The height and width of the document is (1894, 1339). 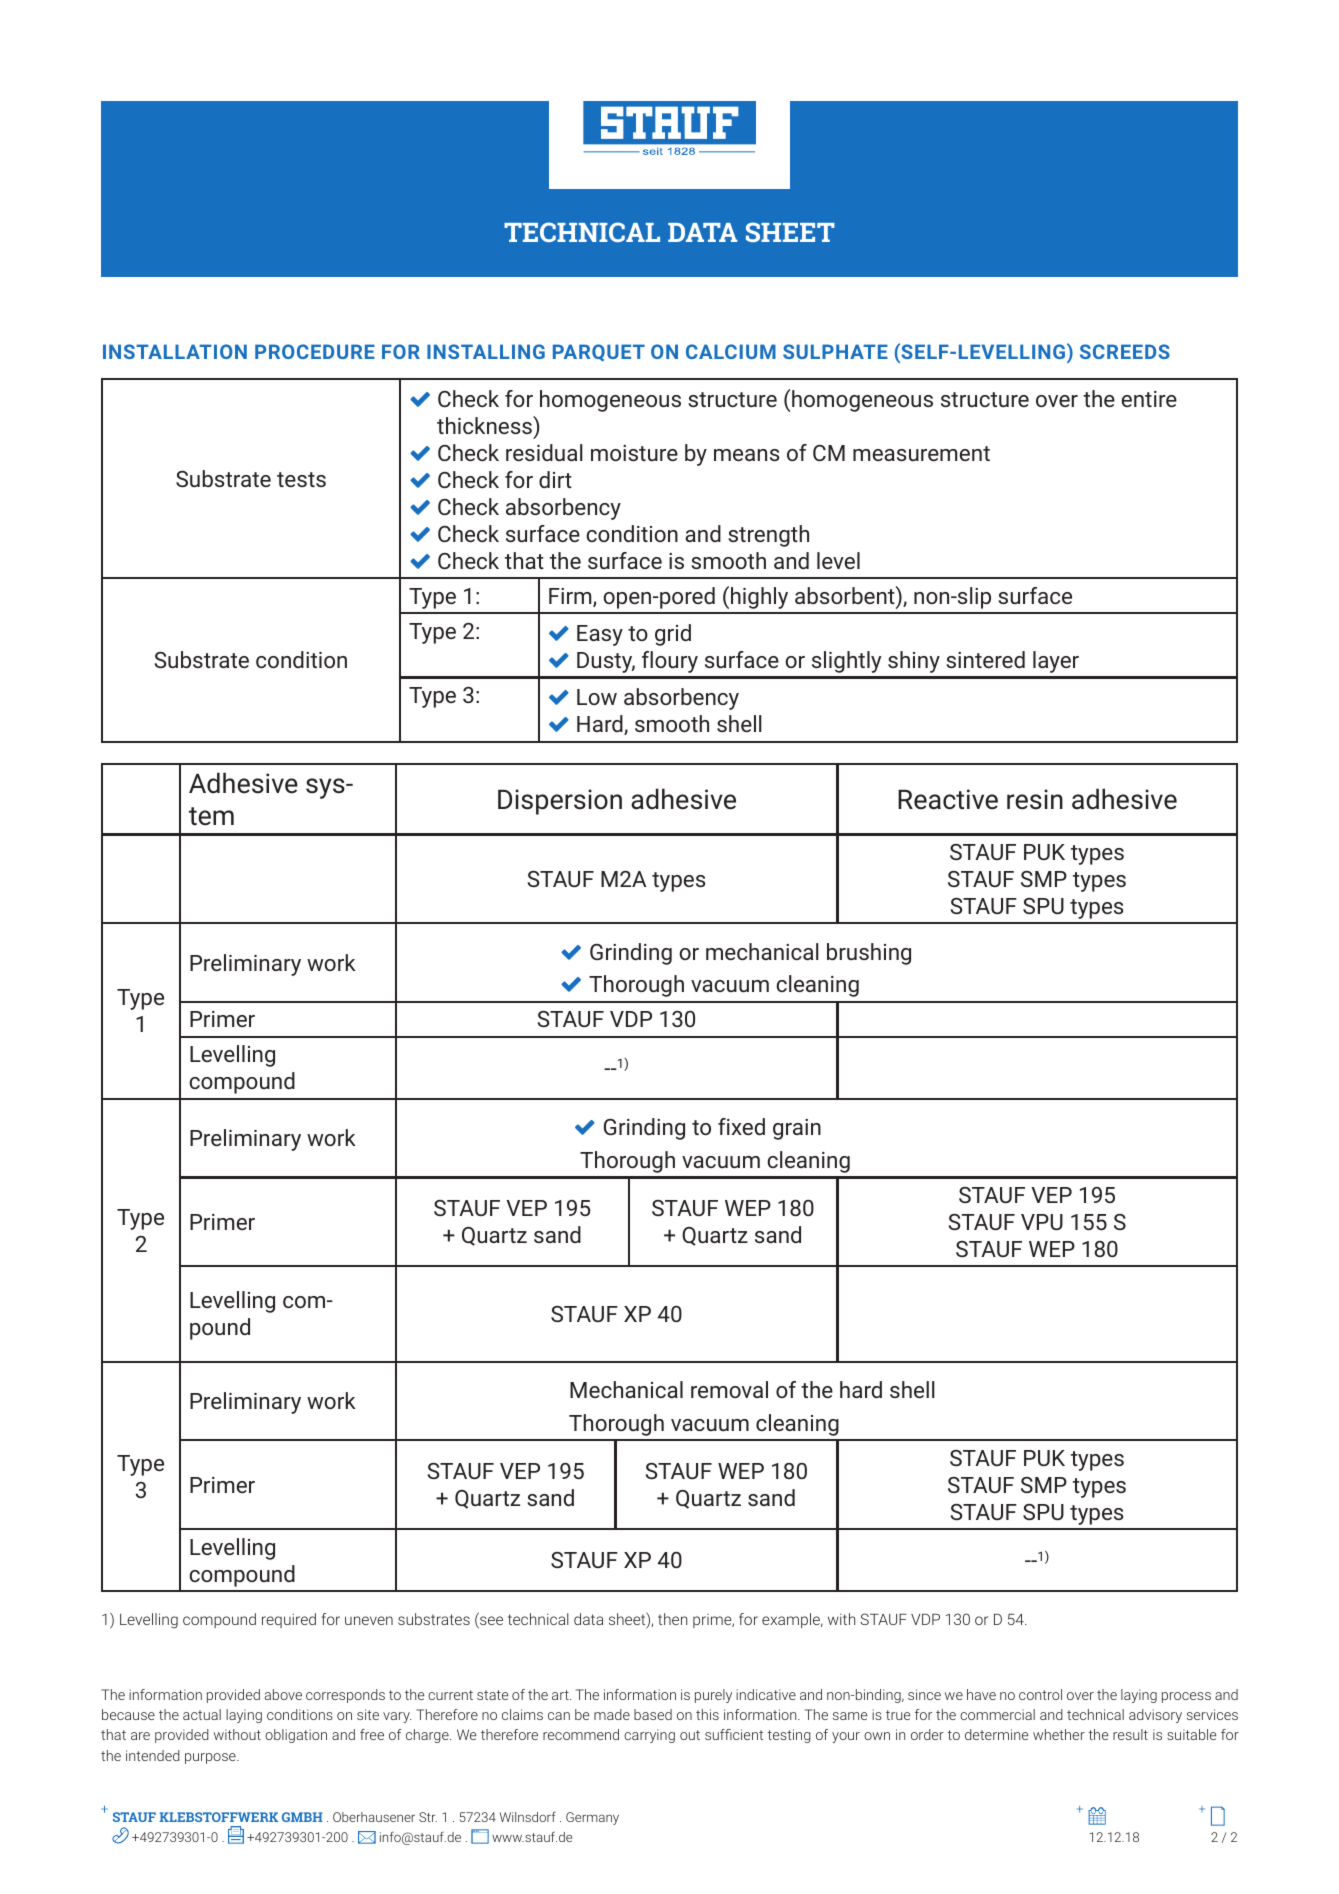 What do you see at coordinates (741, 1126) in the document?
I see `fixed` at bounding box center [741, 1126].
